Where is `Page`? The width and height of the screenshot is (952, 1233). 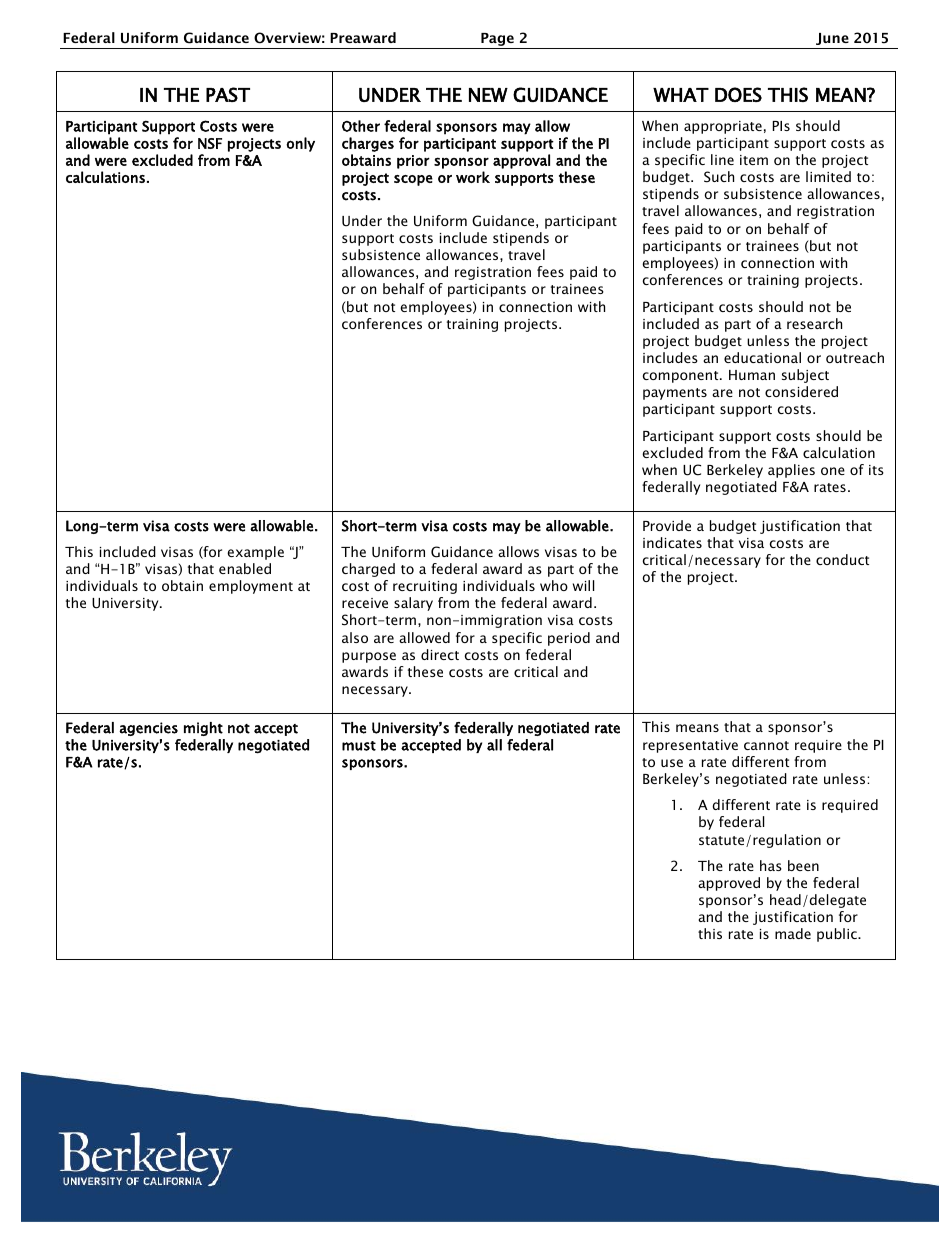
Page is located at coordinates (497, 41).
